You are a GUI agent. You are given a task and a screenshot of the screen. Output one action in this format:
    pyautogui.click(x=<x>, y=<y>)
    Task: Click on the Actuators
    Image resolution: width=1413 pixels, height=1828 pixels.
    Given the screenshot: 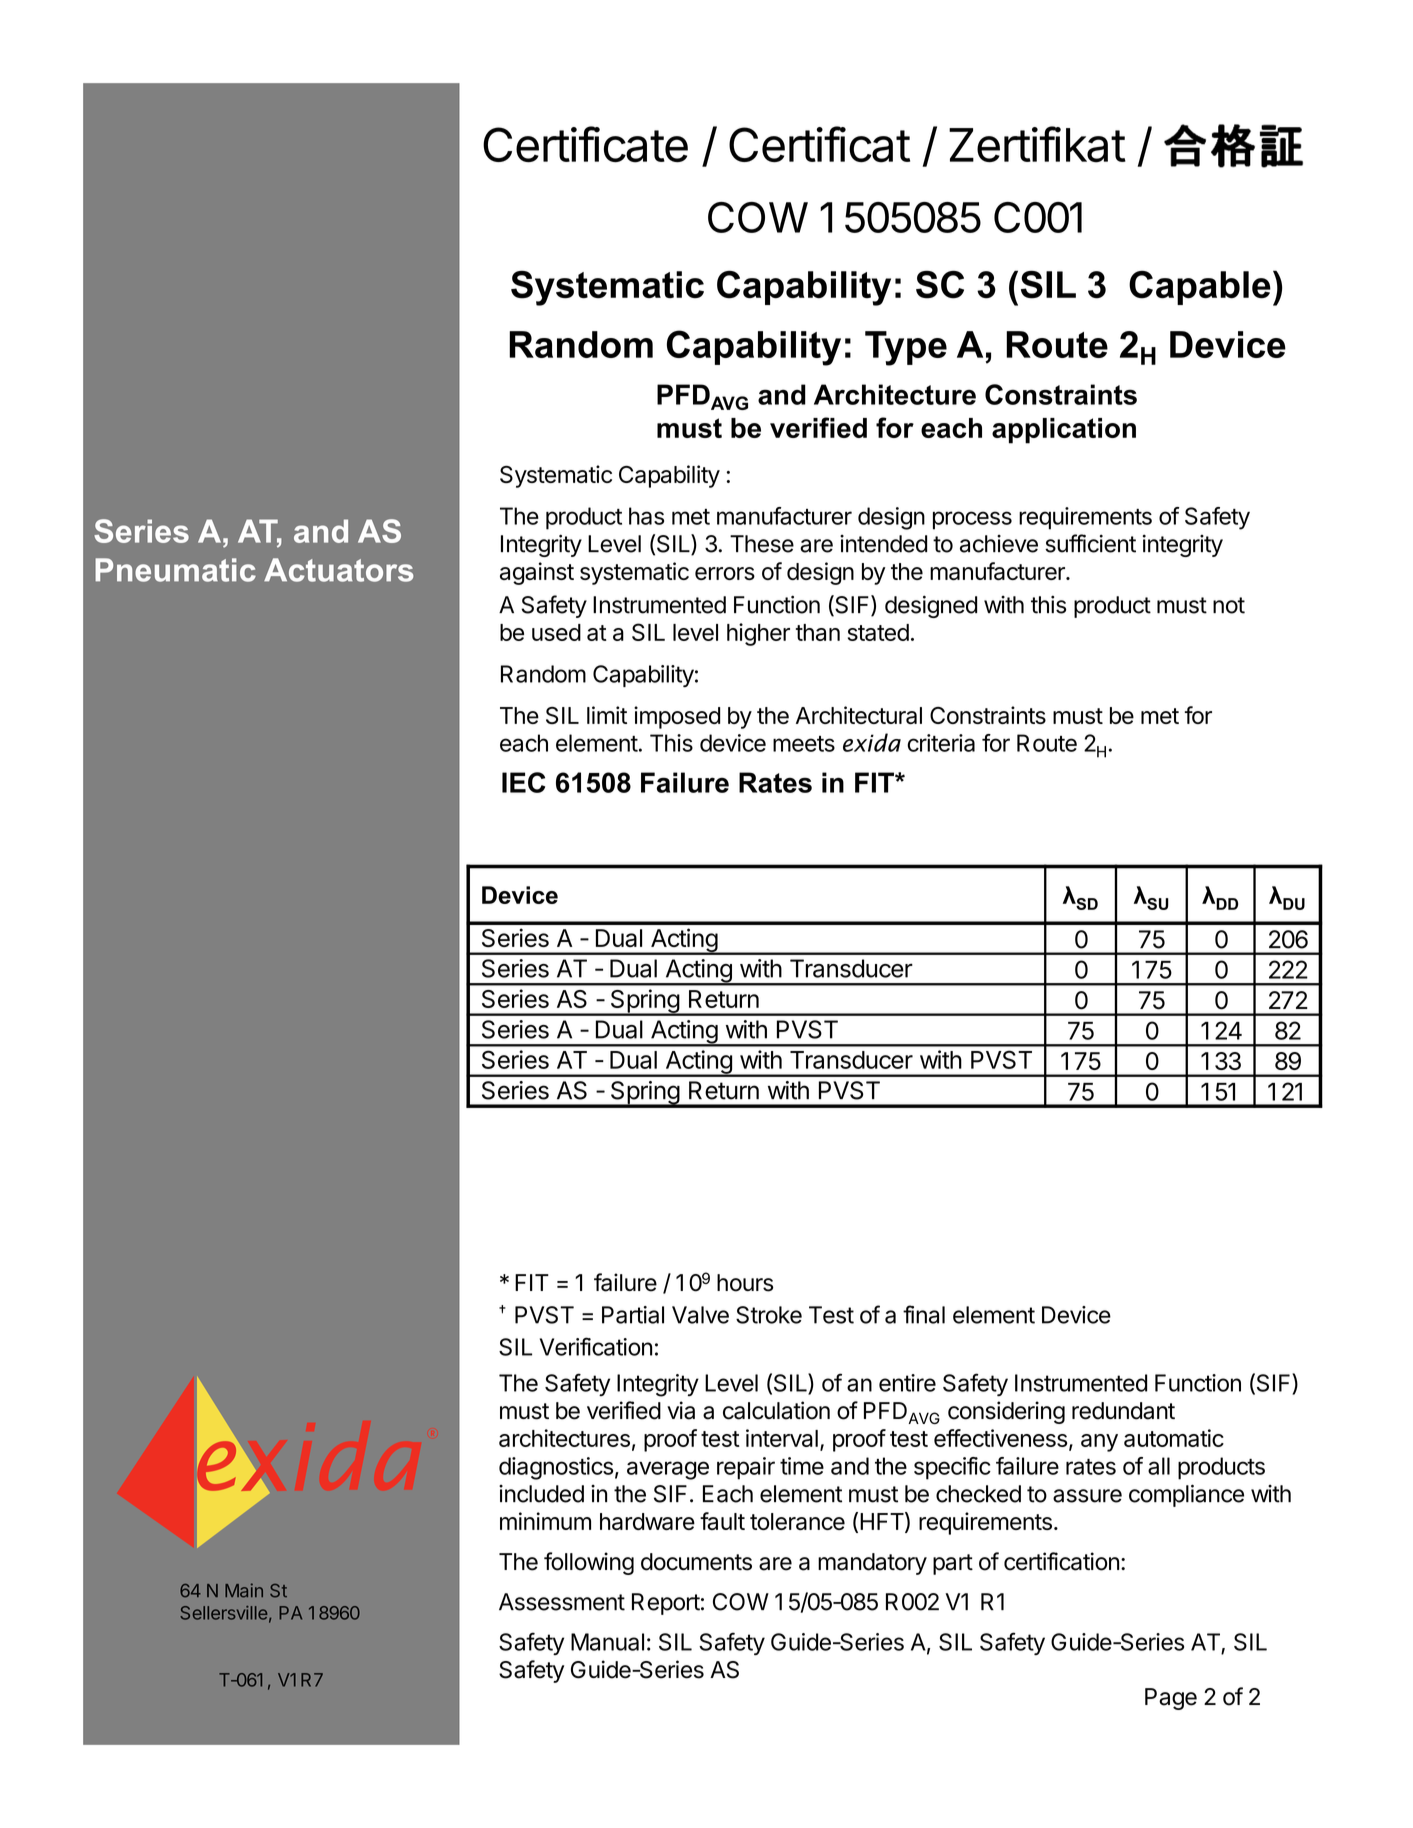 What is the action you would take?
    pyautogui.click(x=338, y=570)
